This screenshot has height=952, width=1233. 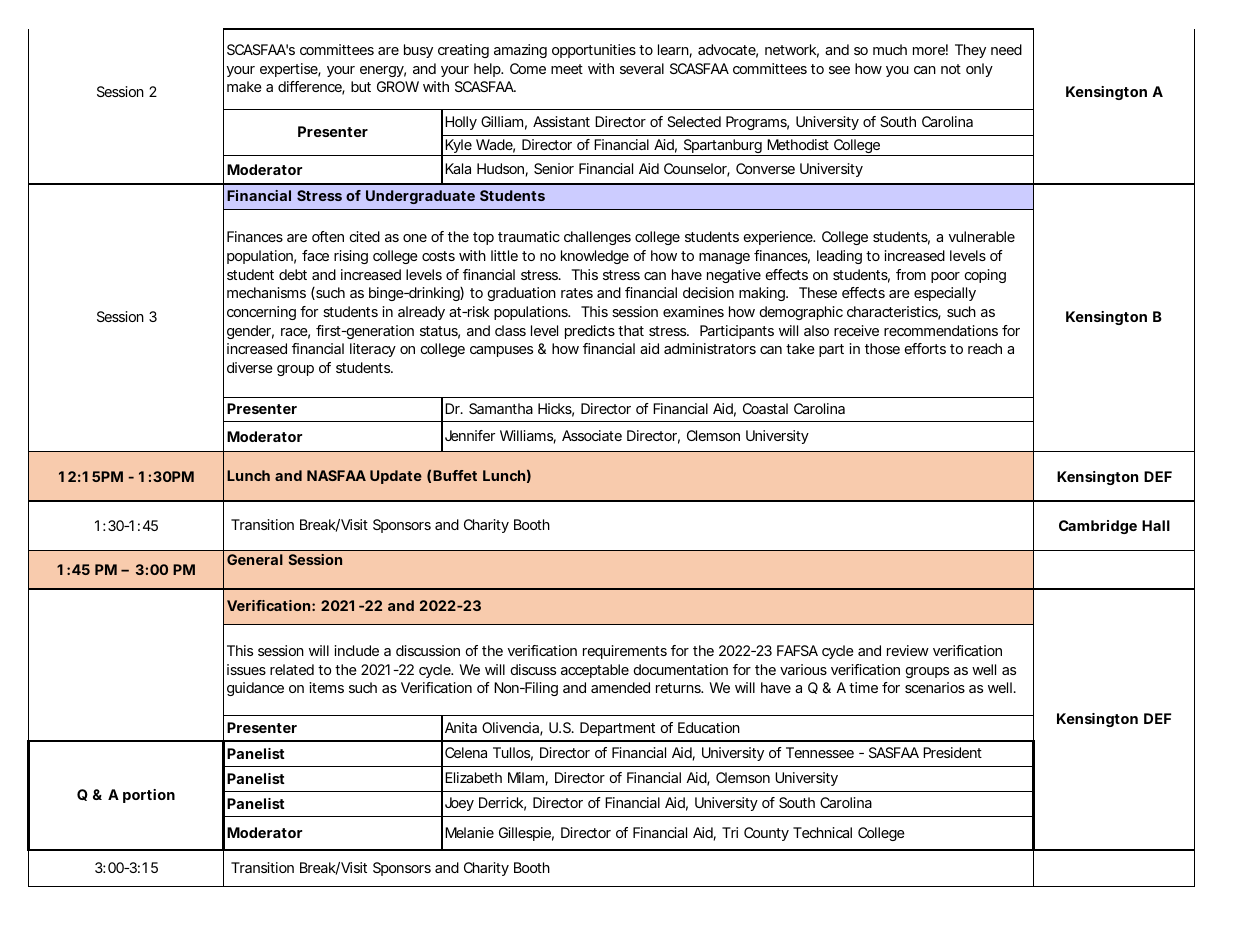 I want to click on portion, so click(x=149, y=796).
